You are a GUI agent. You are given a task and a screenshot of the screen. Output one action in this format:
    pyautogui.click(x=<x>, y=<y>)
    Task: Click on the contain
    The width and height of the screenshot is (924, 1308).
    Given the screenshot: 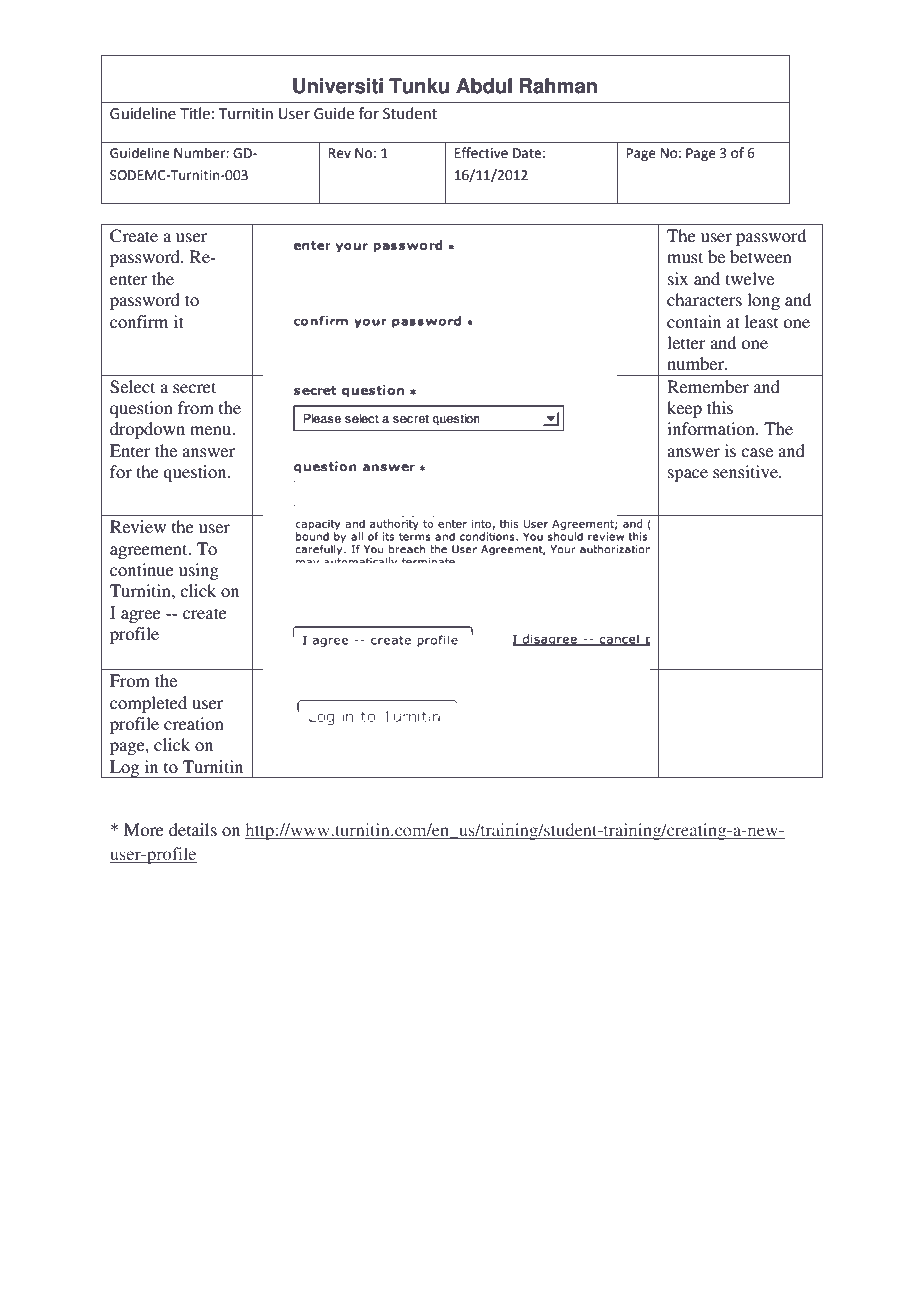 What is the action you would take?
    pyautogui.click(x=694, y=321)
